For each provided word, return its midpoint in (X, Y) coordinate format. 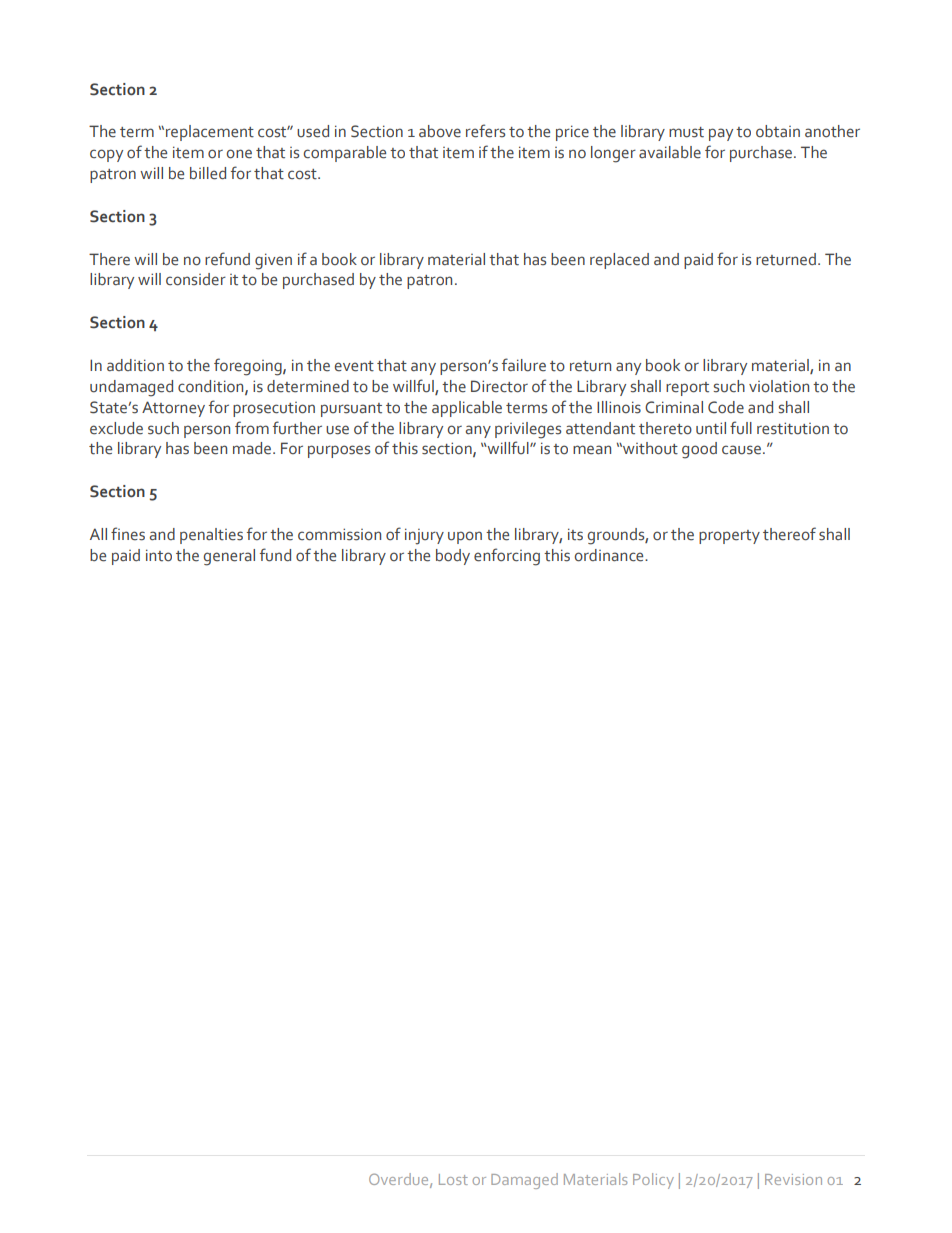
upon (465, 537)
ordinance (610, 555)
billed (208, 173)
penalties (211, 536)
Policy (653, 1181)
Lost (453, 1179)
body (453, 557)
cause (741, 450)
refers (485, 131)
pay (721, 134)
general (229, 557)
